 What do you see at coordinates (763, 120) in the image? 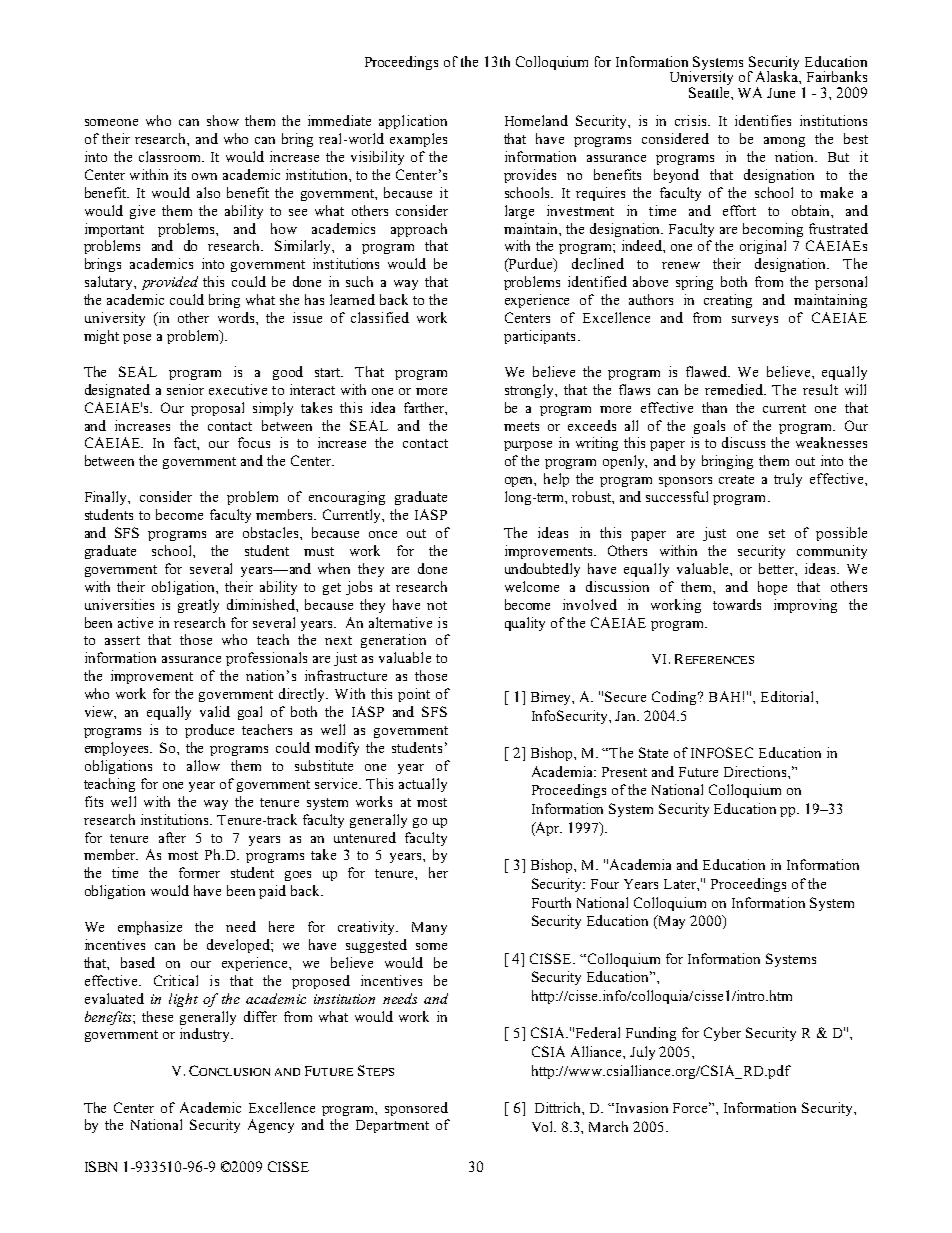
I see `identifies` at bounding box center [763, 120].
